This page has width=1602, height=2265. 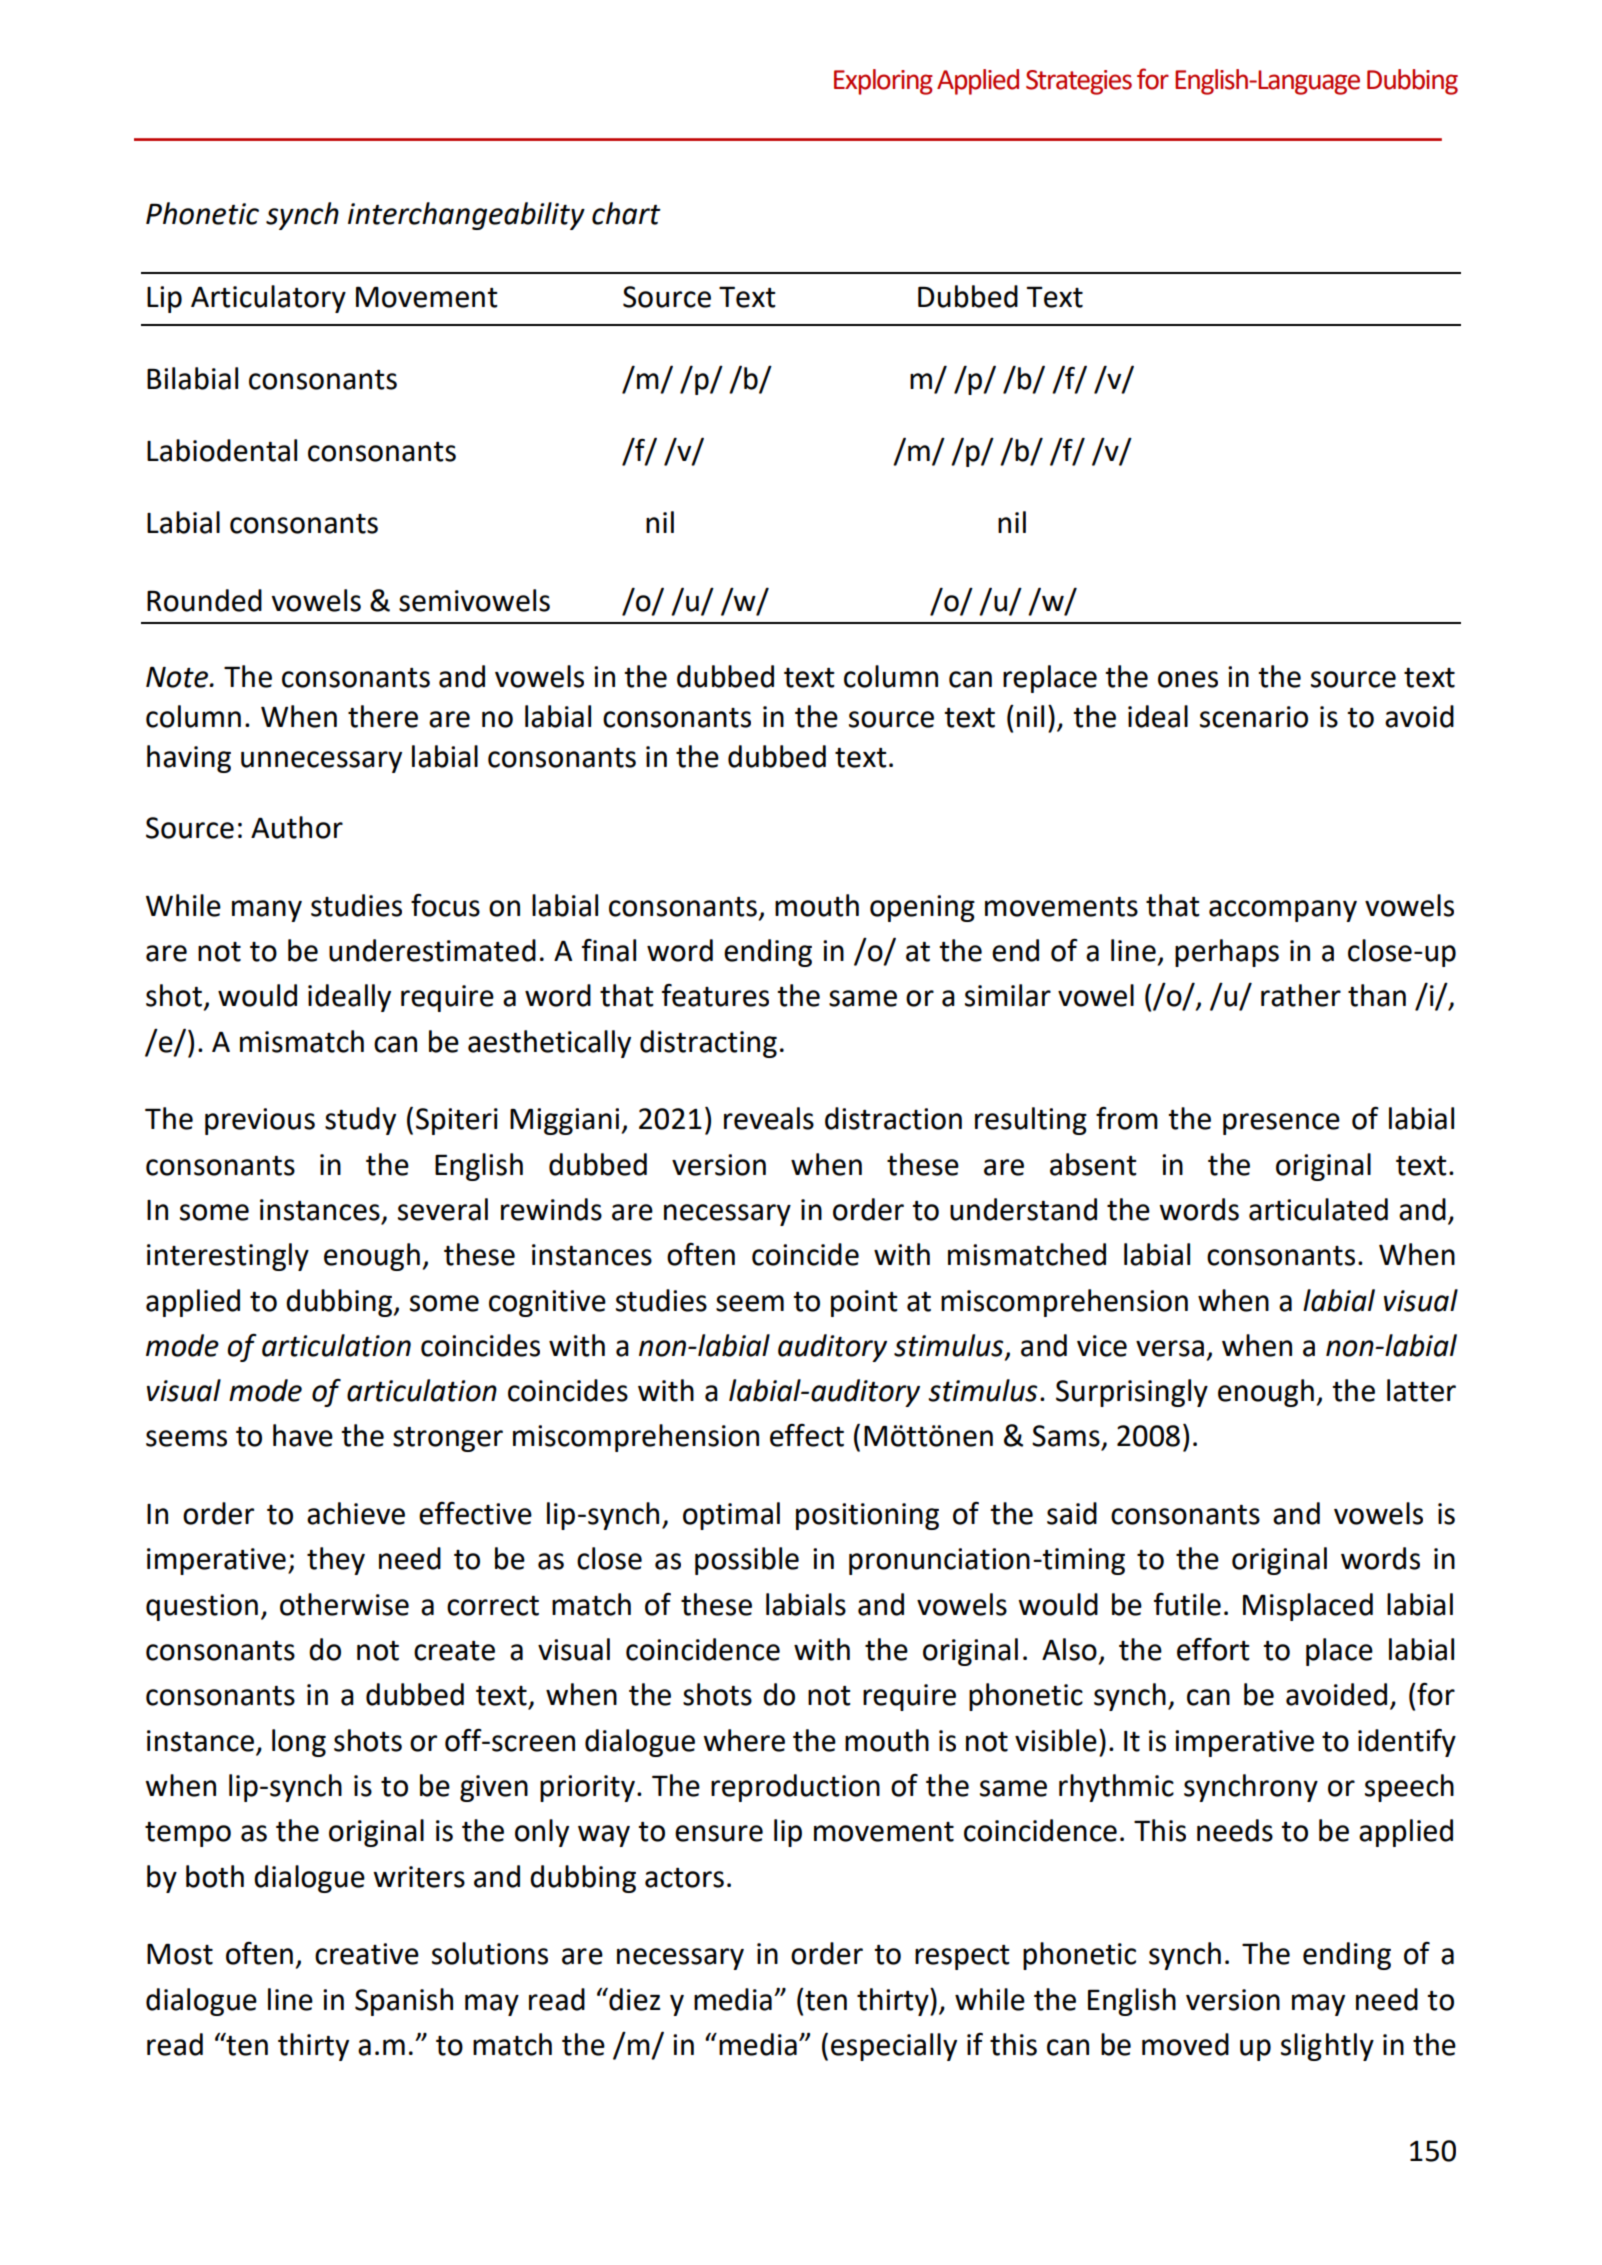 What do you see at coordinates (360, 1121) in the page?
I see `study` at bounding box center [360, 1121].
